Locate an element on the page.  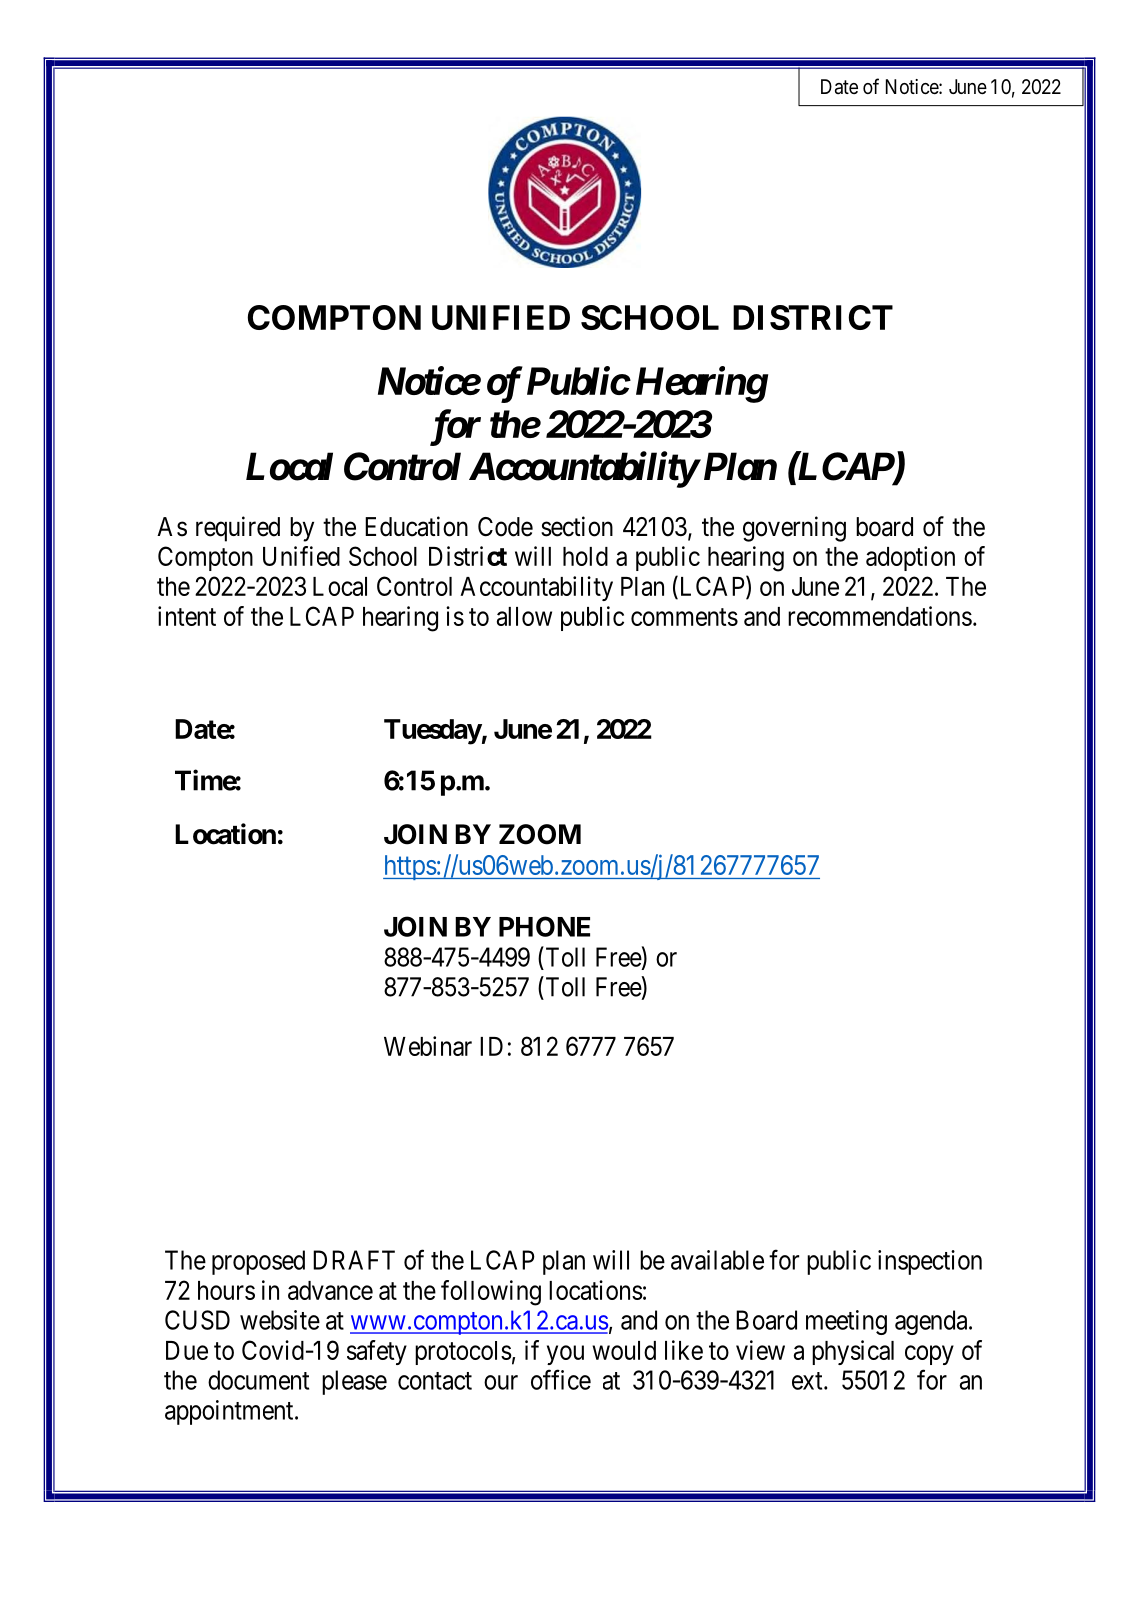
office is located at coordinates (561, 1379).
